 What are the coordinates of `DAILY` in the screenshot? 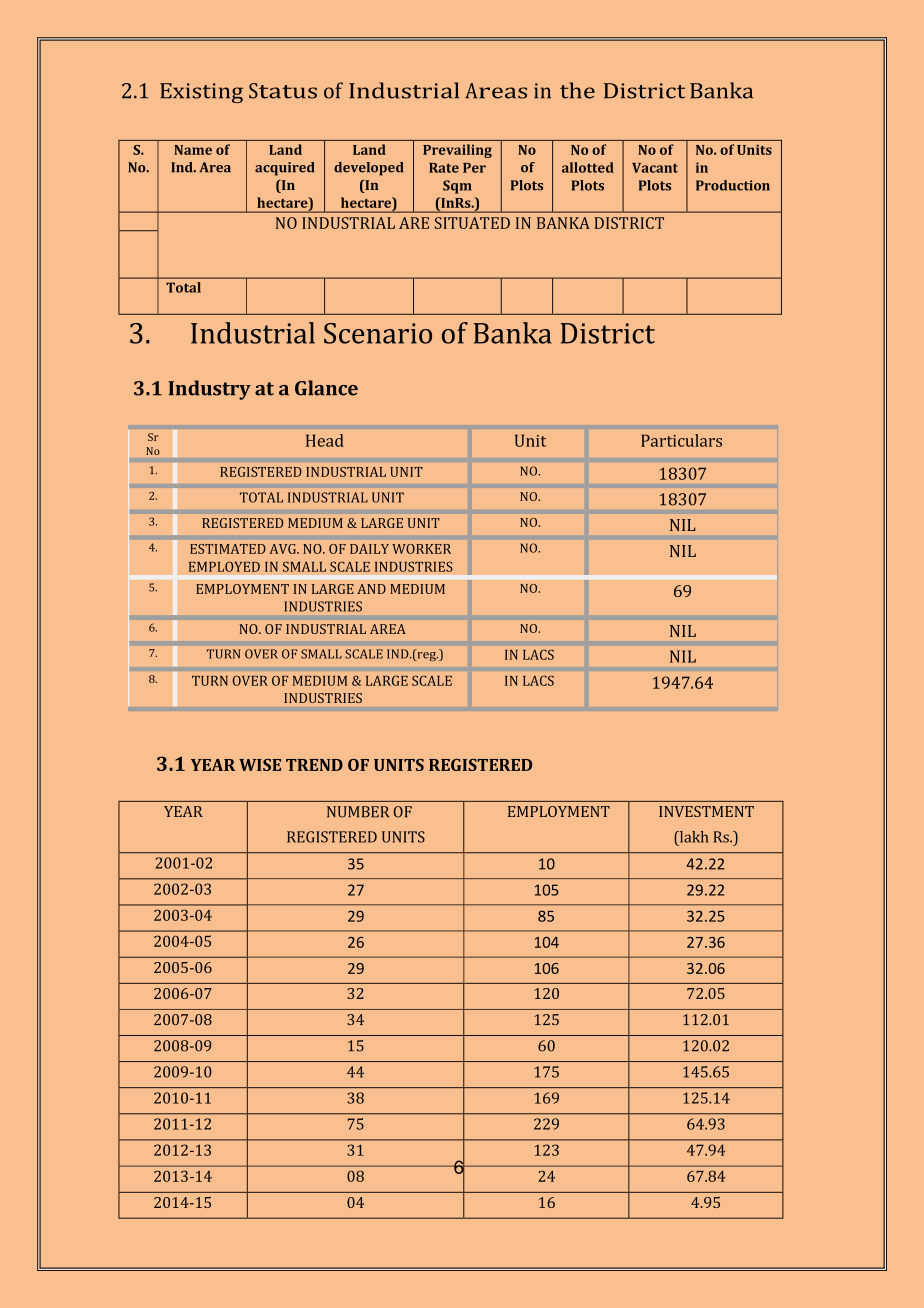 It's located at (369, 549).
